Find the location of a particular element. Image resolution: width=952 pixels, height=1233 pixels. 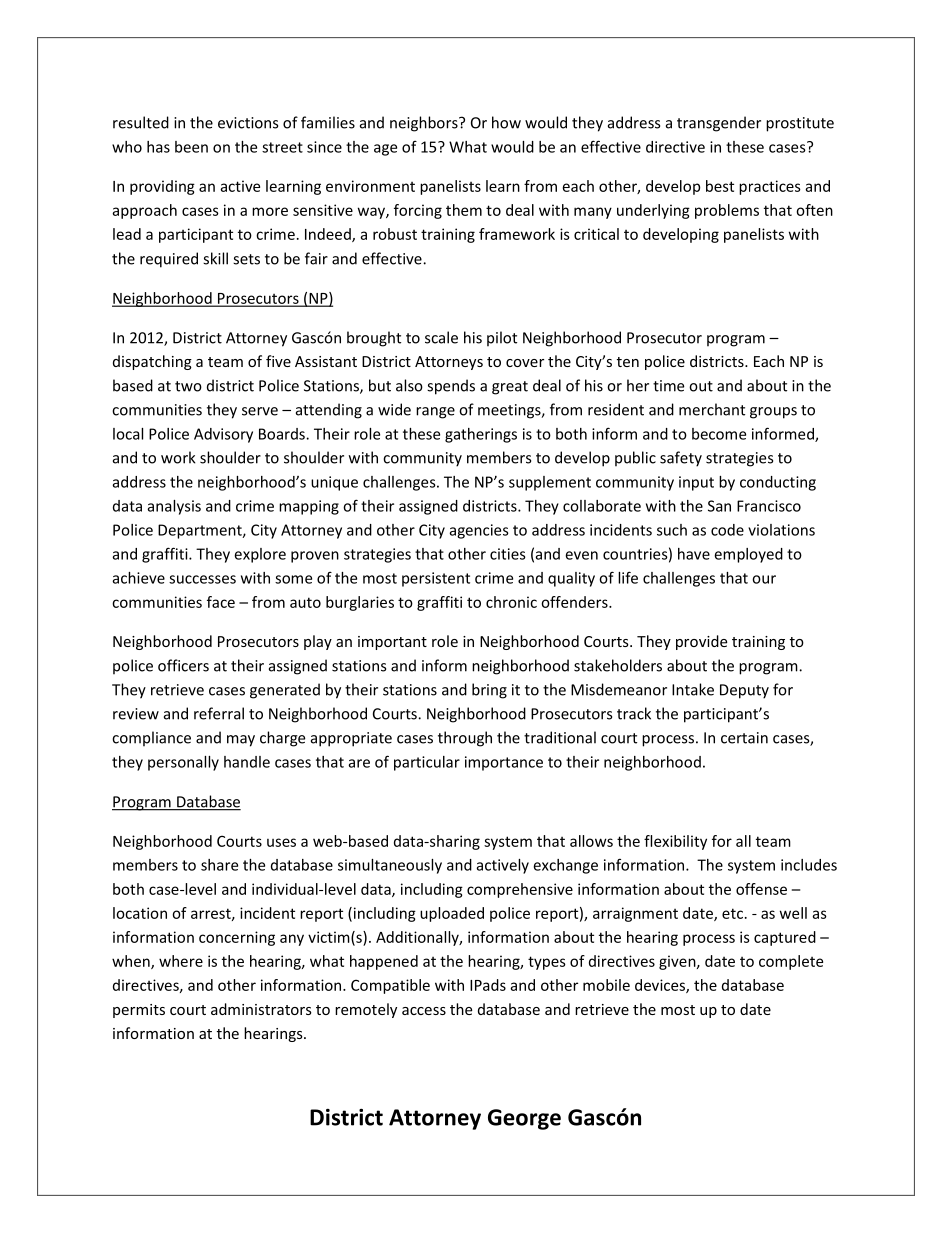

merchant is located at coordinates (712, 409).
